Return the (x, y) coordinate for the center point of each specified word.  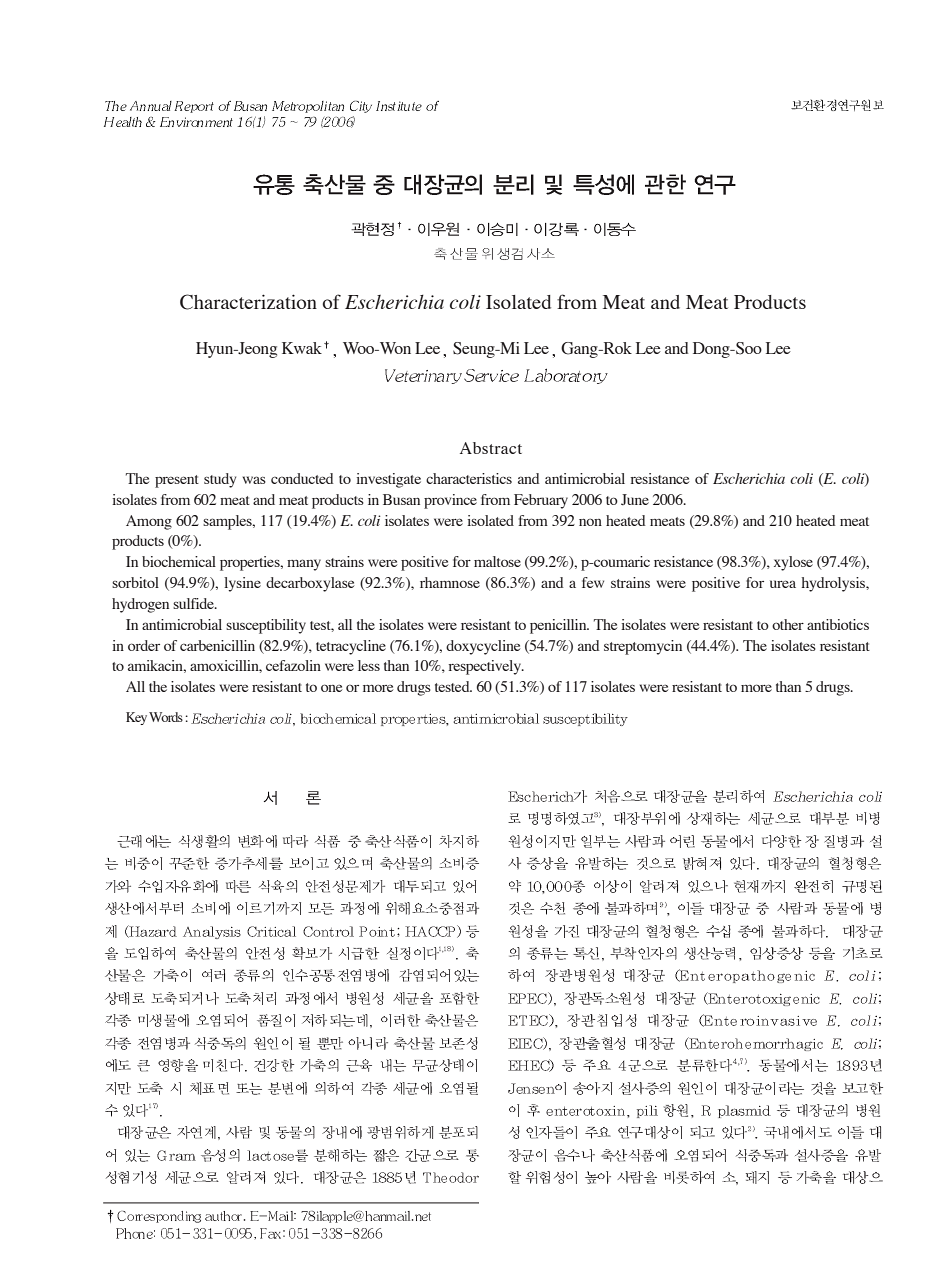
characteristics (469, 478)
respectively (486, 667)
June (635, 500)
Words (166, 717)
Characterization (248, 302)
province (450, 501)
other (788, 624)
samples (228, 522)
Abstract (491, 448)
